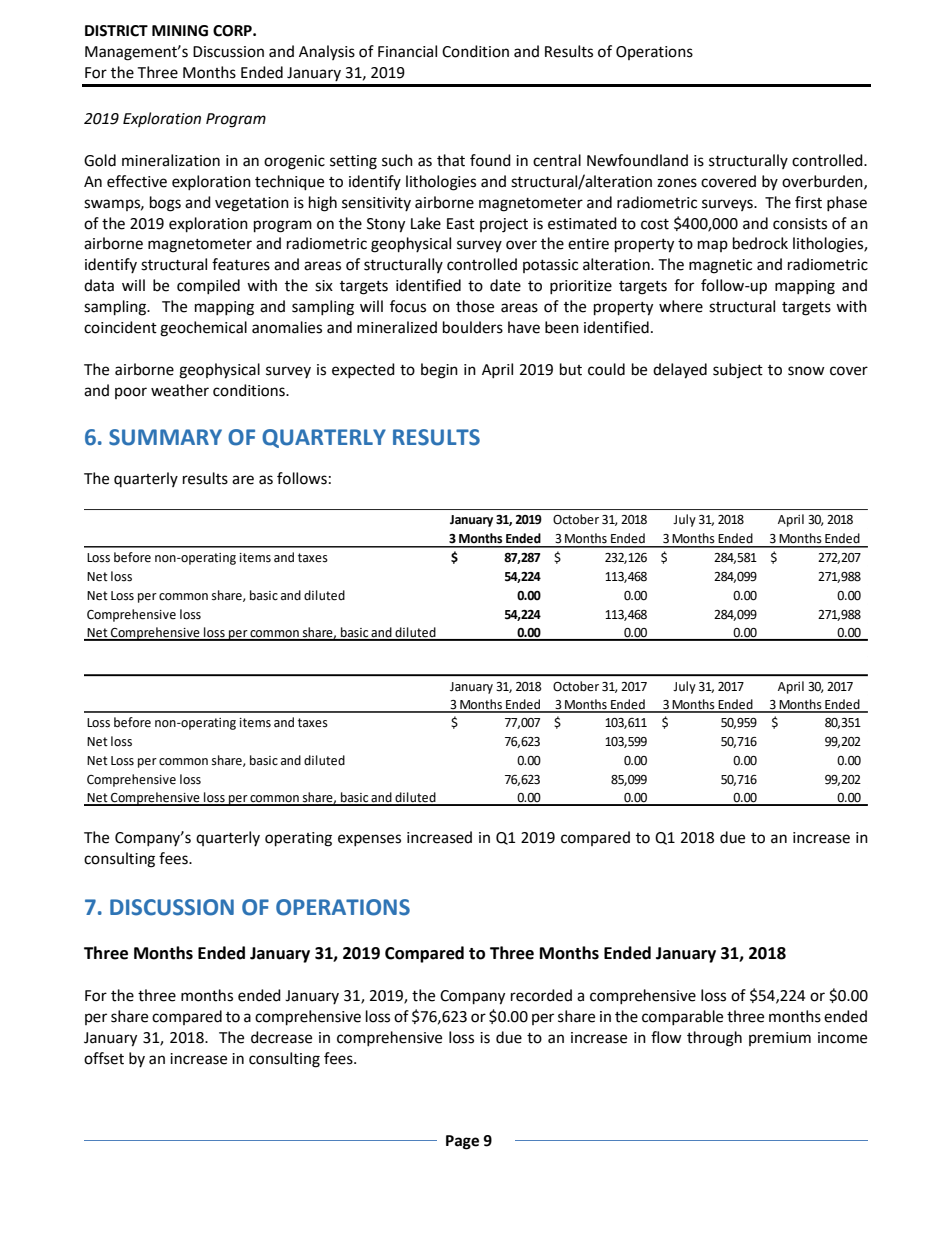 This screenshot has width=952, height=1233. I want to click on begin, so click(439, 371).
